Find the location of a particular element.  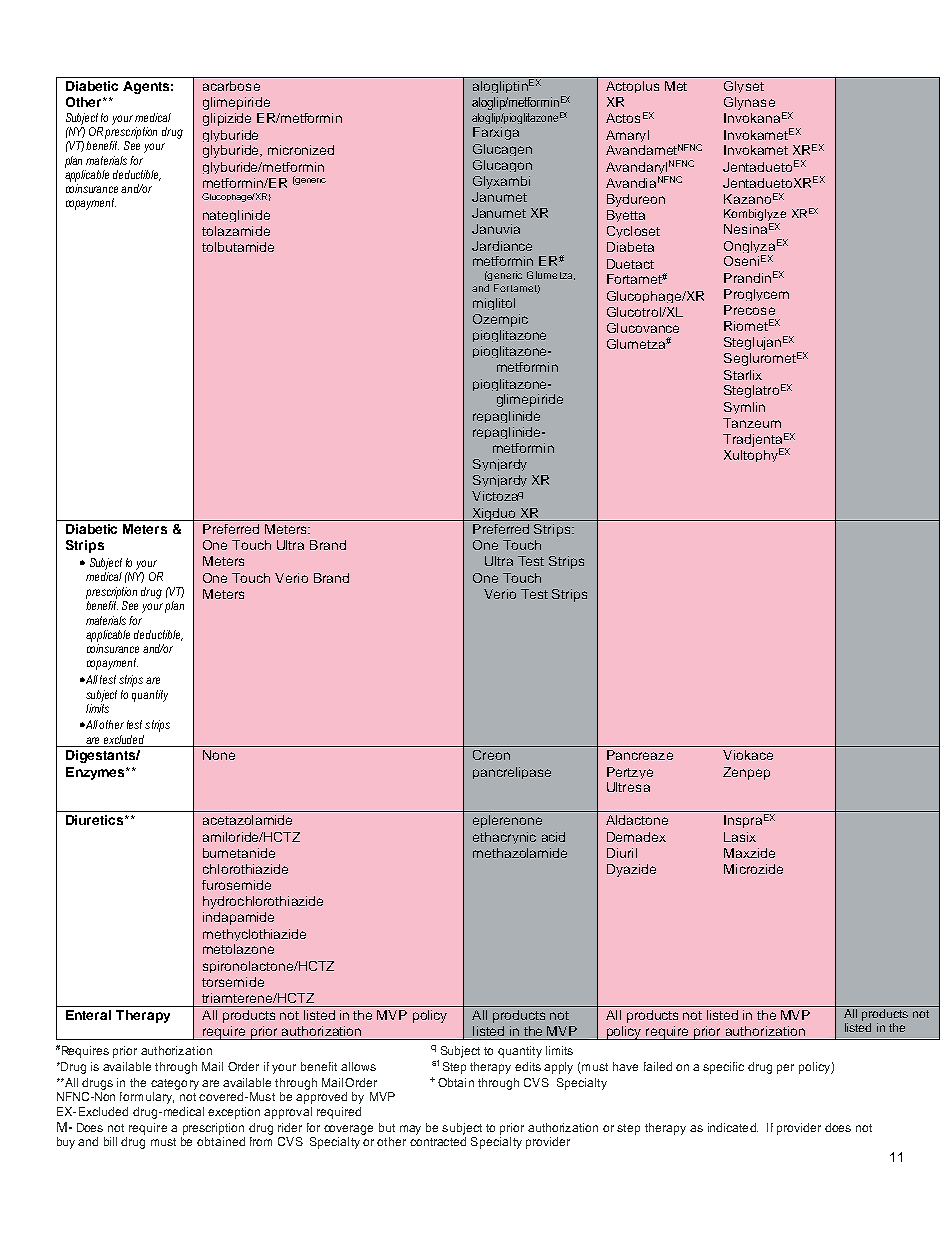

Glucagon is located at coordinates (502, 166).
